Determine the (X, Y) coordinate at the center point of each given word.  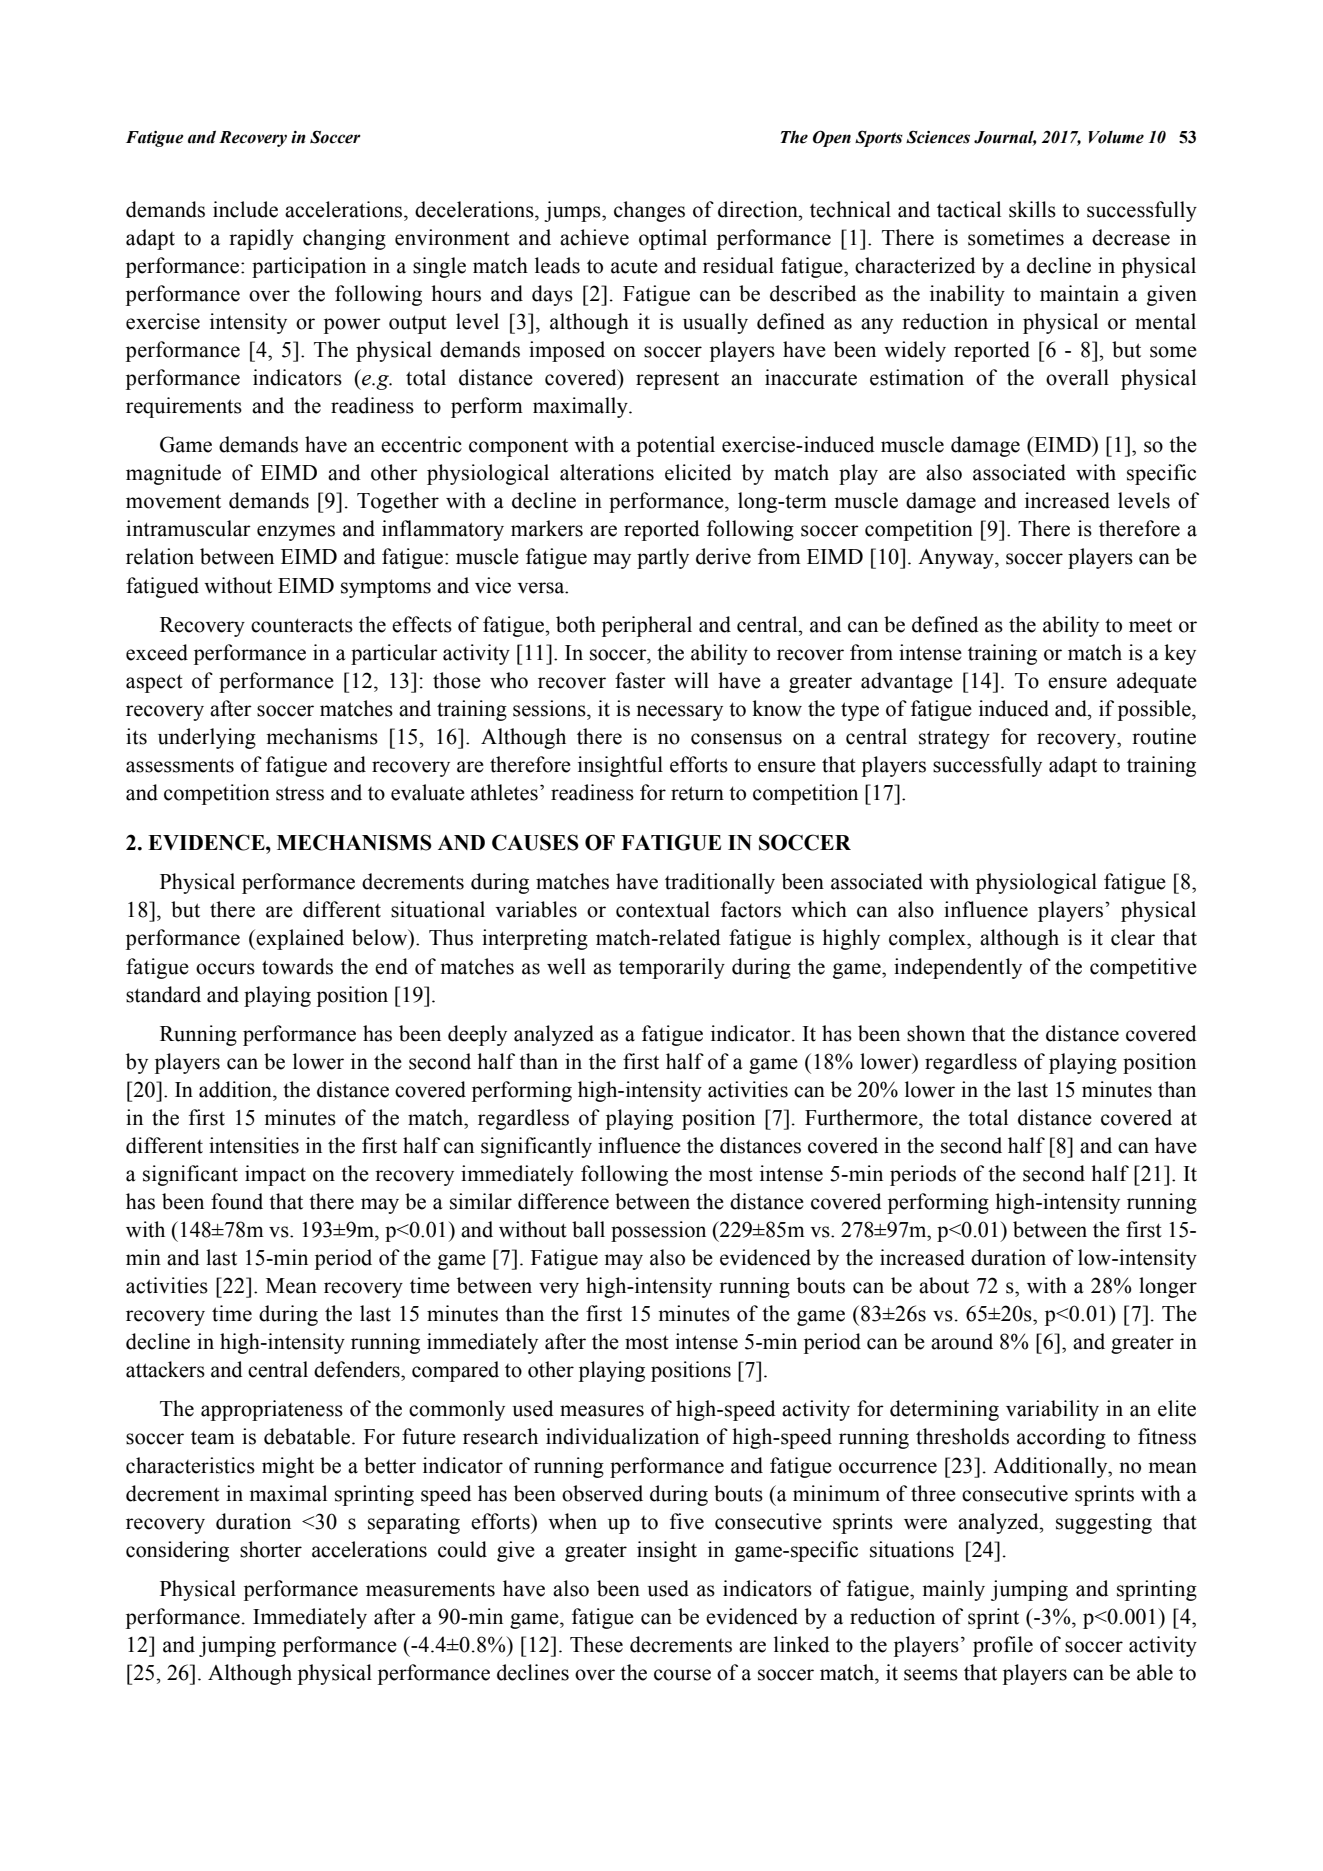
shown (936, 1033)
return (697, 793)
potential (676, 446)
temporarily (672, 968)
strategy (954, 739)
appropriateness (272, 1410)
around (962, 1341)
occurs (225, 969)
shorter (271, 1549)
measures (602, 1411)
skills (1032, 209)
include (245, 209)
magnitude (173, 474)
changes (649, 211)
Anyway (957, 559)
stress (300, 793)
